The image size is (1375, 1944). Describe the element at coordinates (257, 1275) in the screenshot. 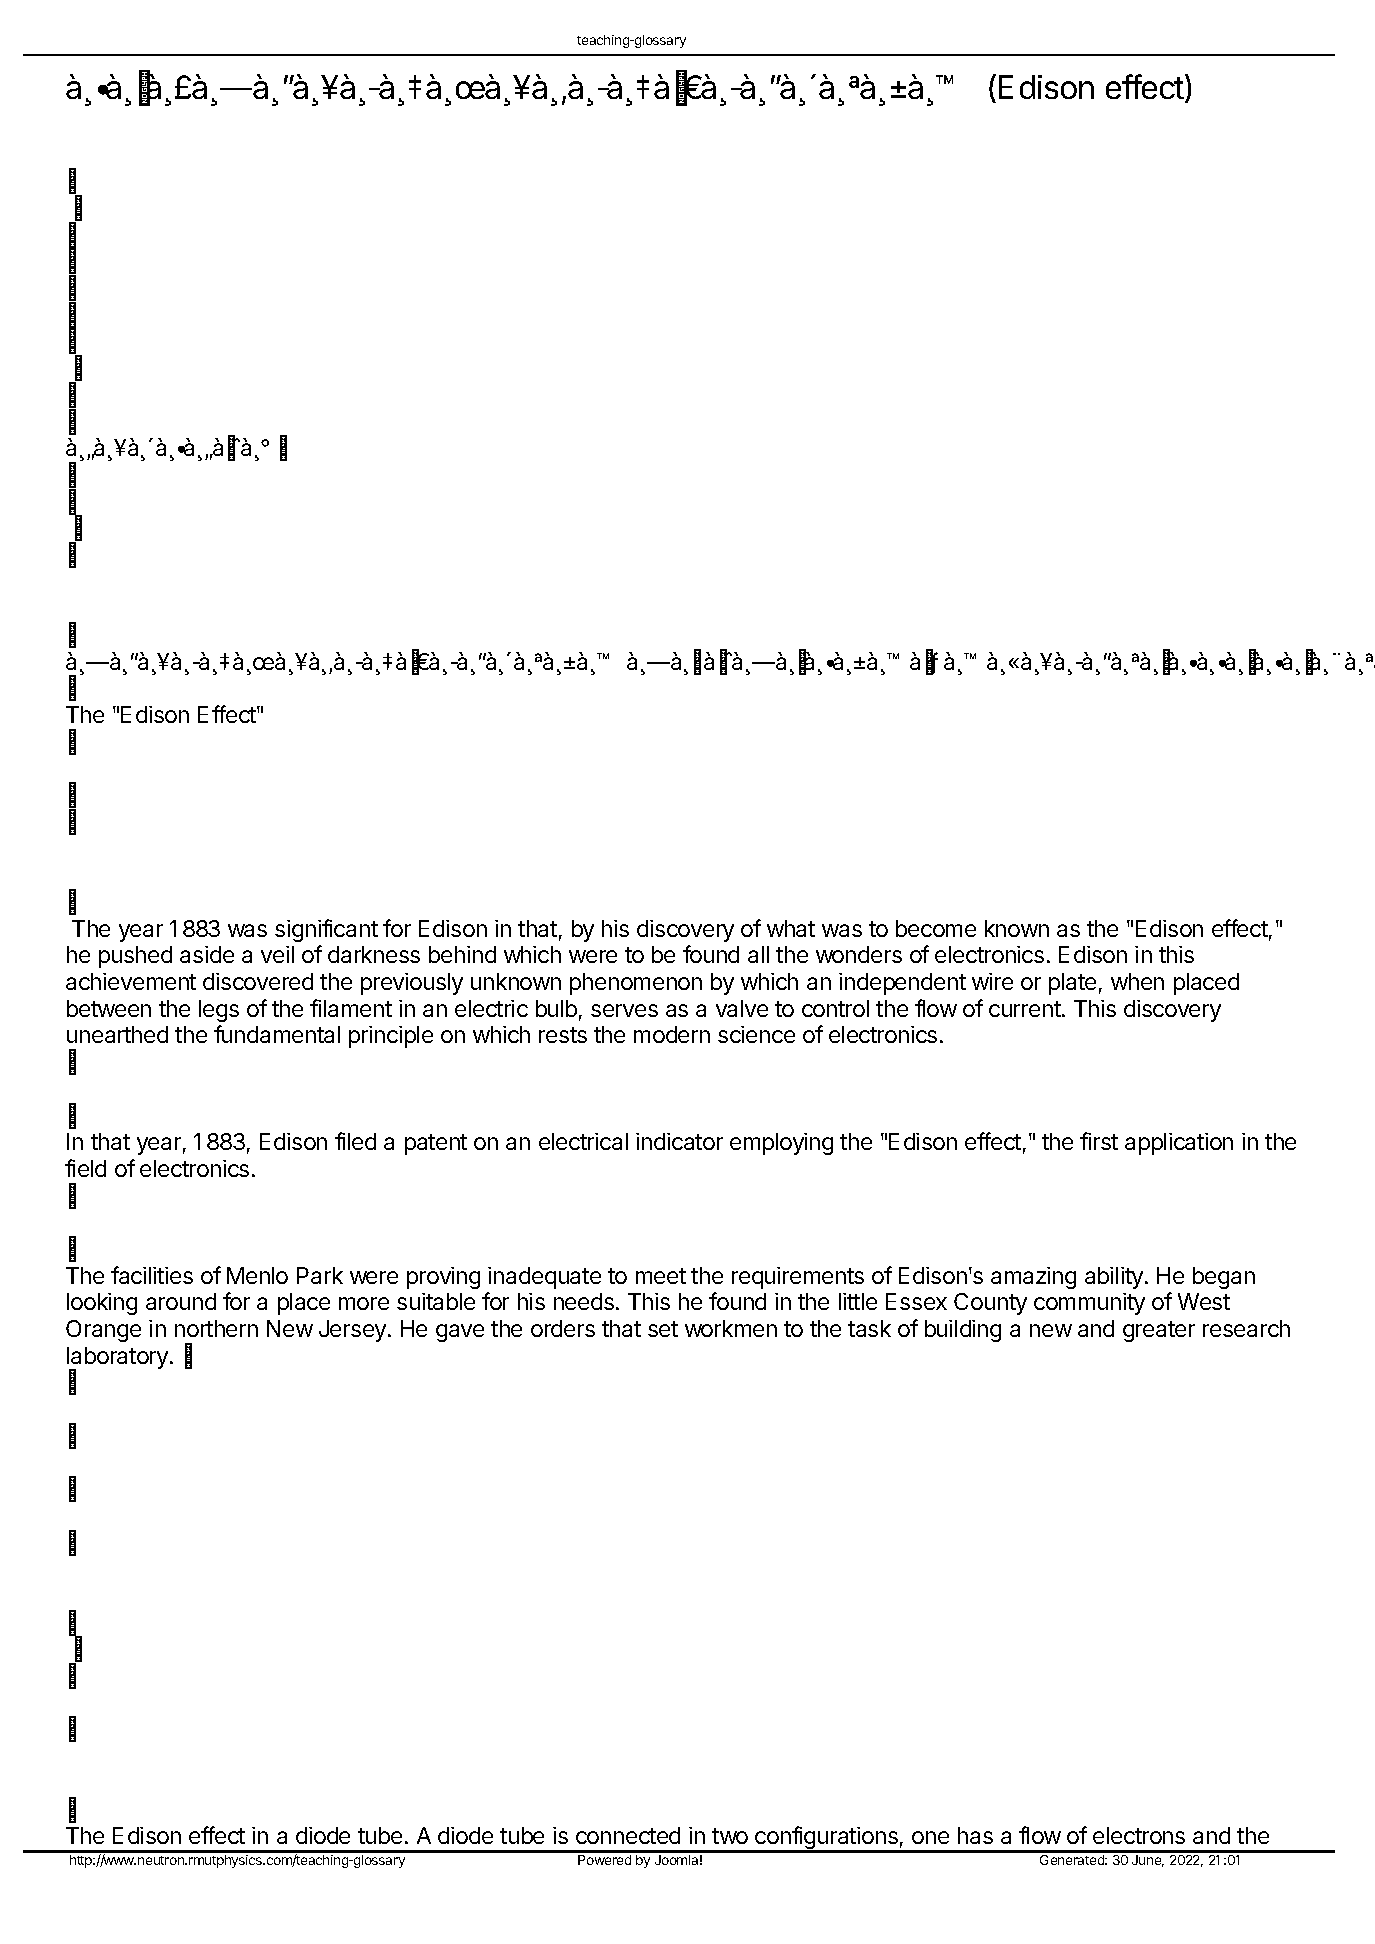

I see `Menlo` at that location.
